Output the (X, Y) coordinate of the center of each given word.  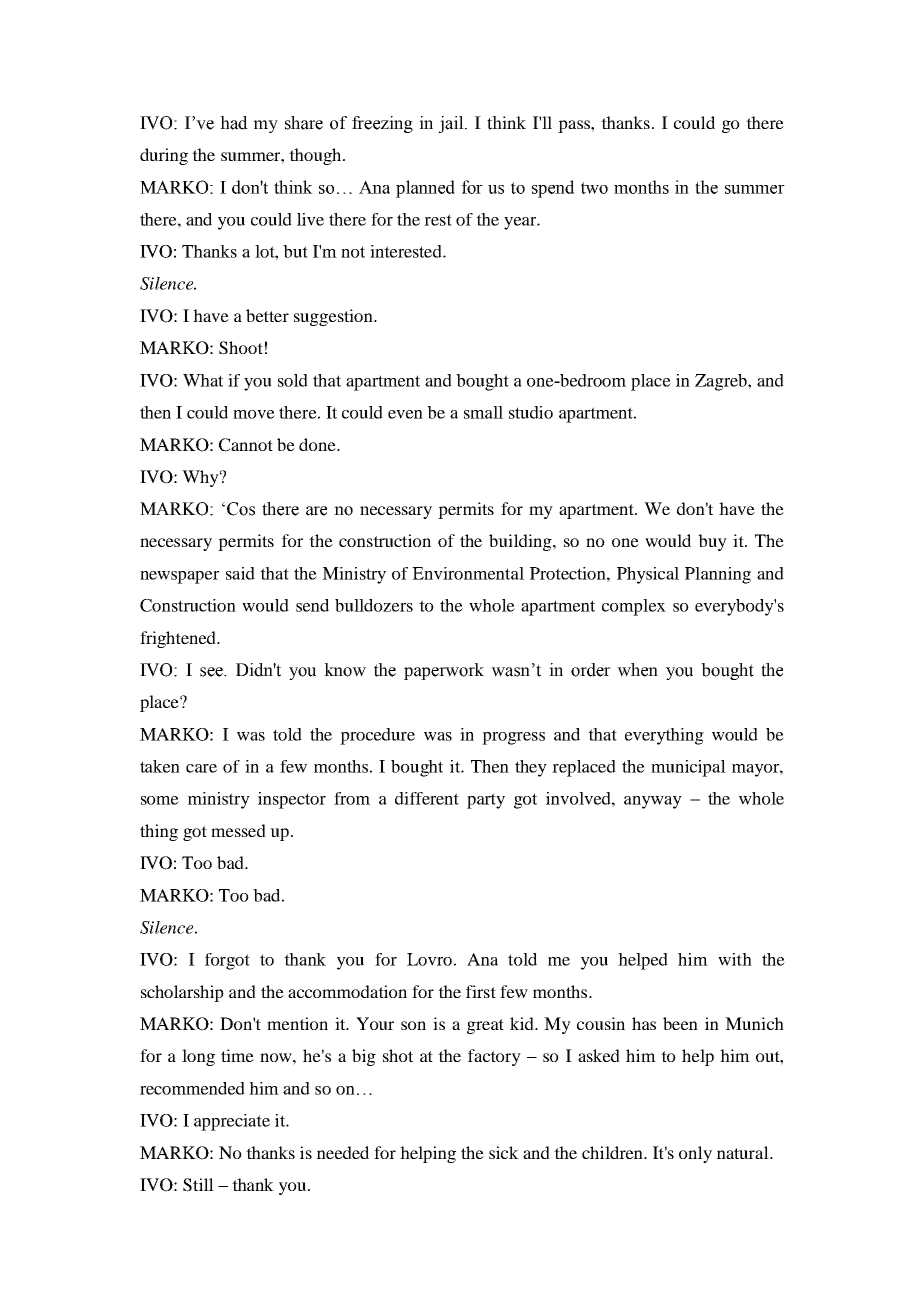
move (254, 414)
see (212, 672)
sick (504, 1152)
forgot (227, 961)
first (481, 991)
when (637, 670)
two (594, 188)
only (695, 1154)
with (735, 959)
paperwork (444, 671)
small (483, 412)
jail (452, 124)
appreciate (232, 1122)
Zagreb (722, 382)
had (234, 123)
